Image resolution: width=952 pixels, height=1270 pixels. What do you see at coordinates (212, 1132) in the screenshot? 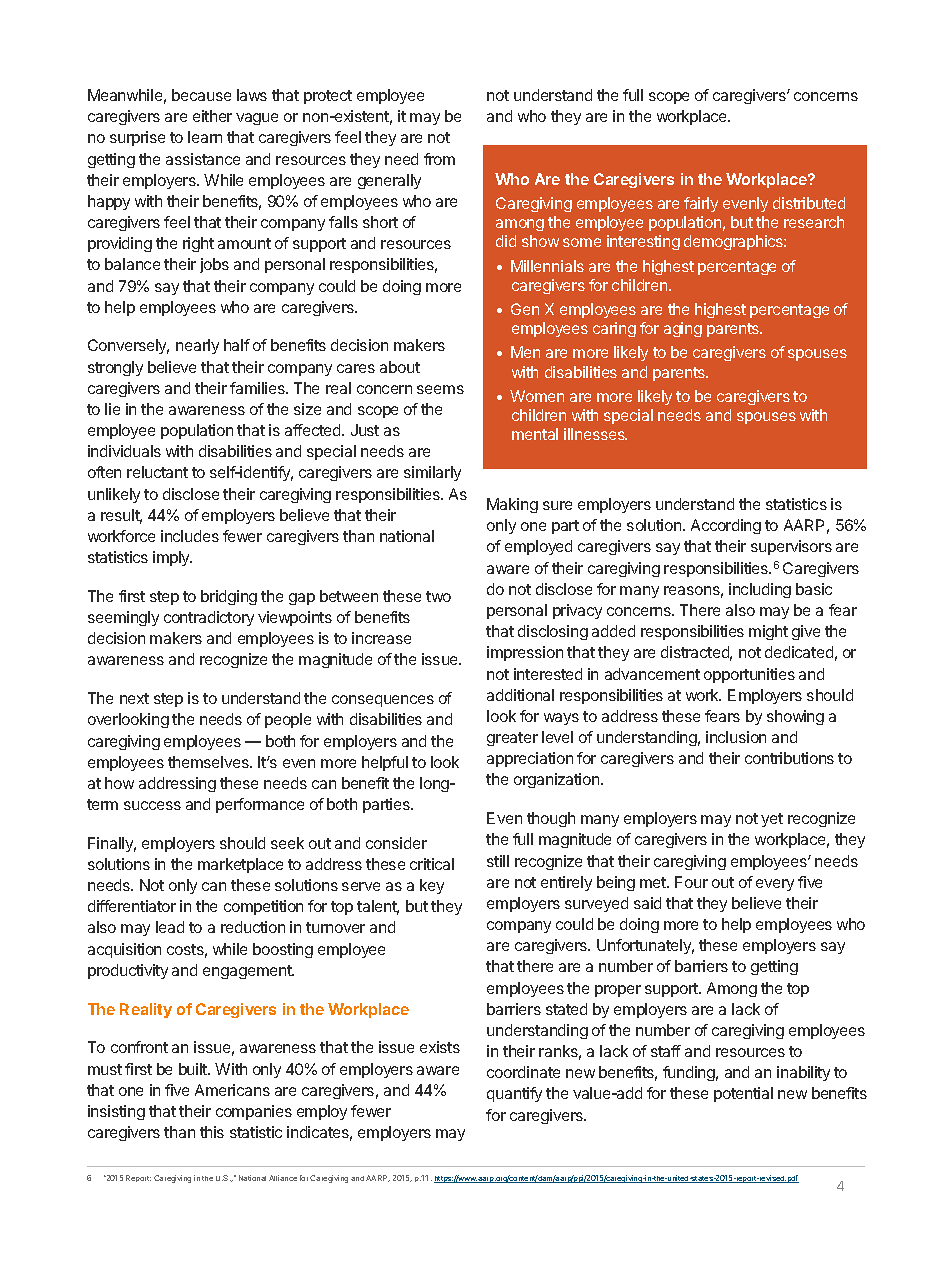
I see `this` at bounding box center [212, 1132].
